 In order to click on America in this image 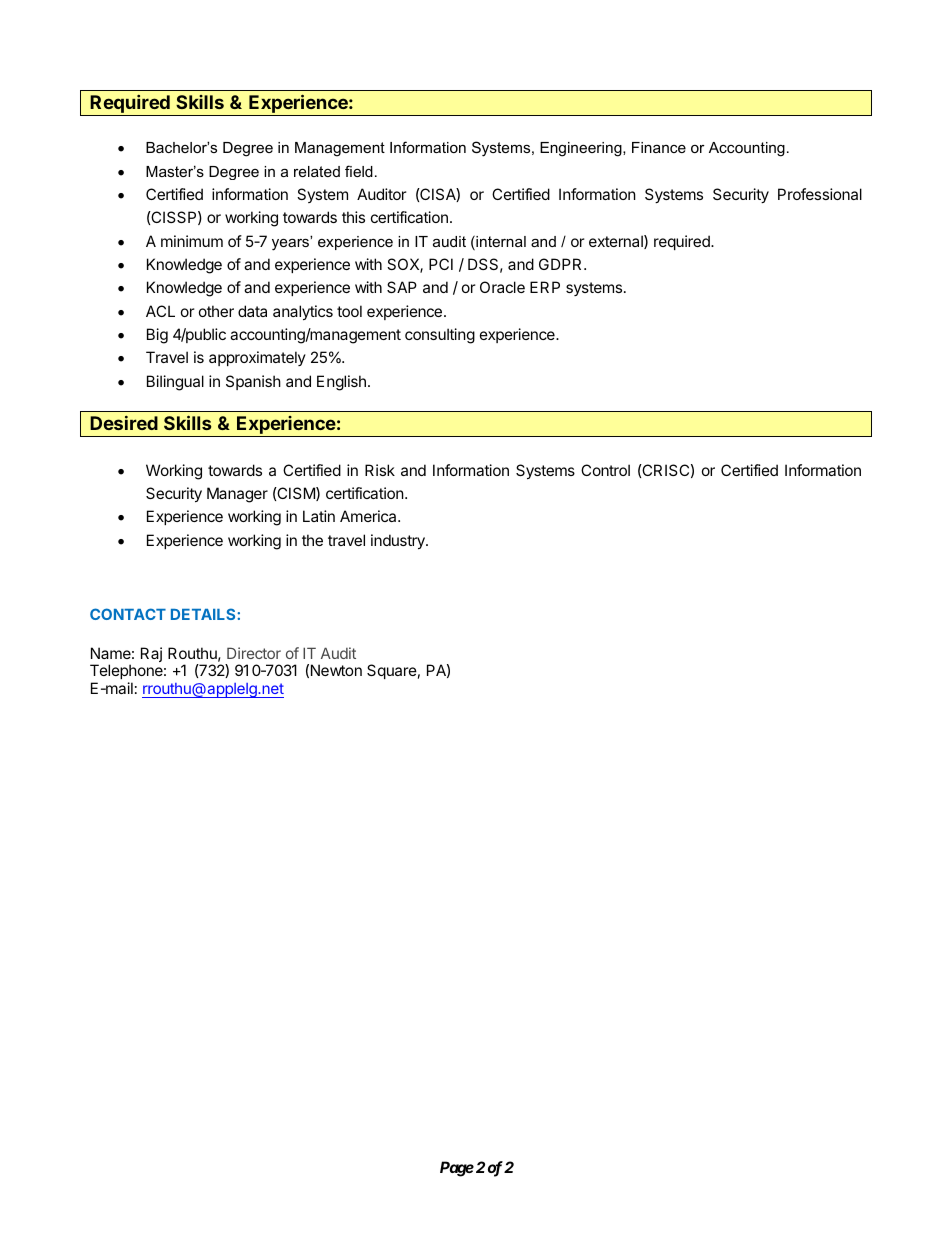, I will do `click(369, 516)`.
